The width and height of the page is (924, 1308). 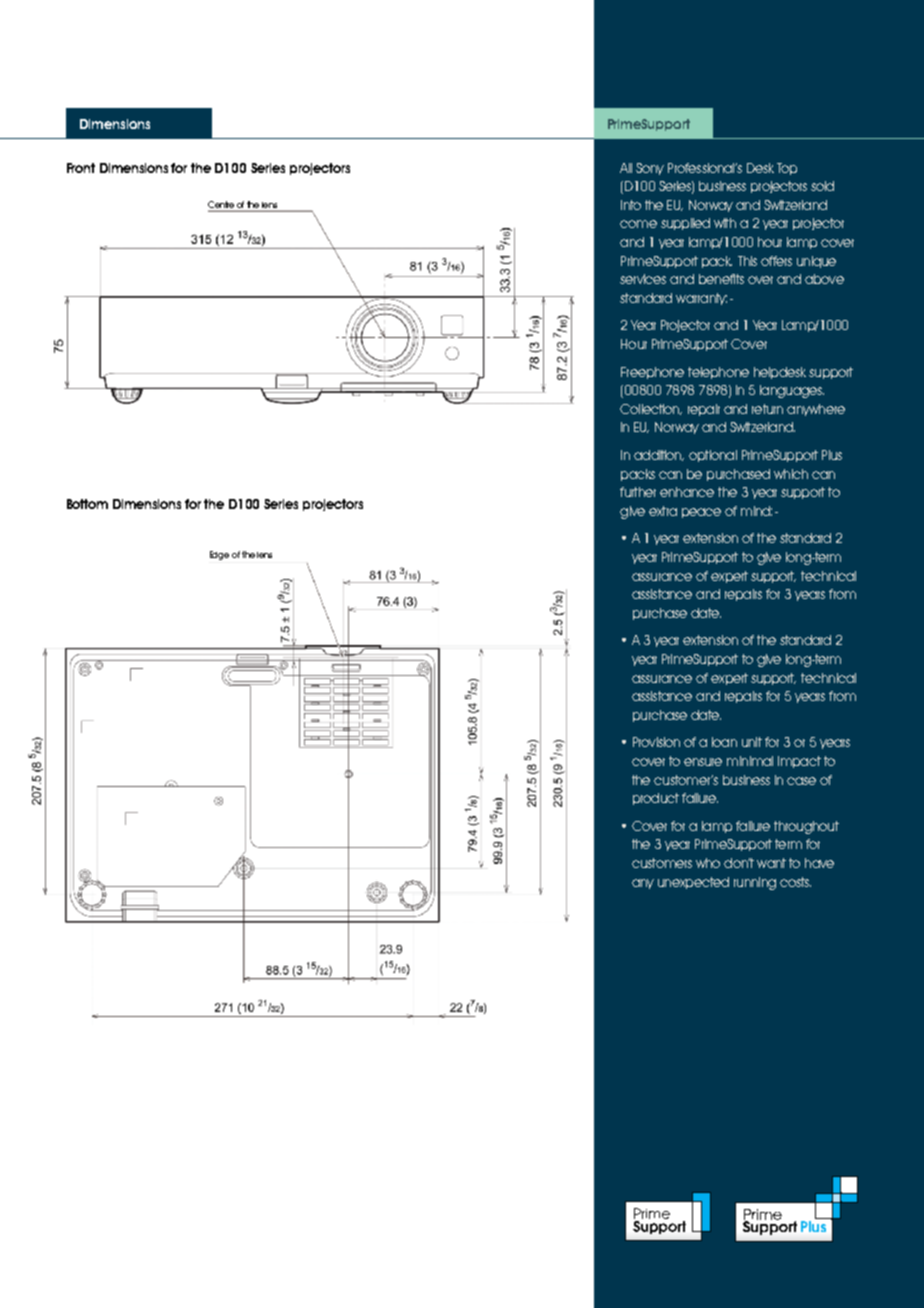 What do you see at coordinates (656, 799) in the page?
I see `product` at bounding box center [656, 799].
